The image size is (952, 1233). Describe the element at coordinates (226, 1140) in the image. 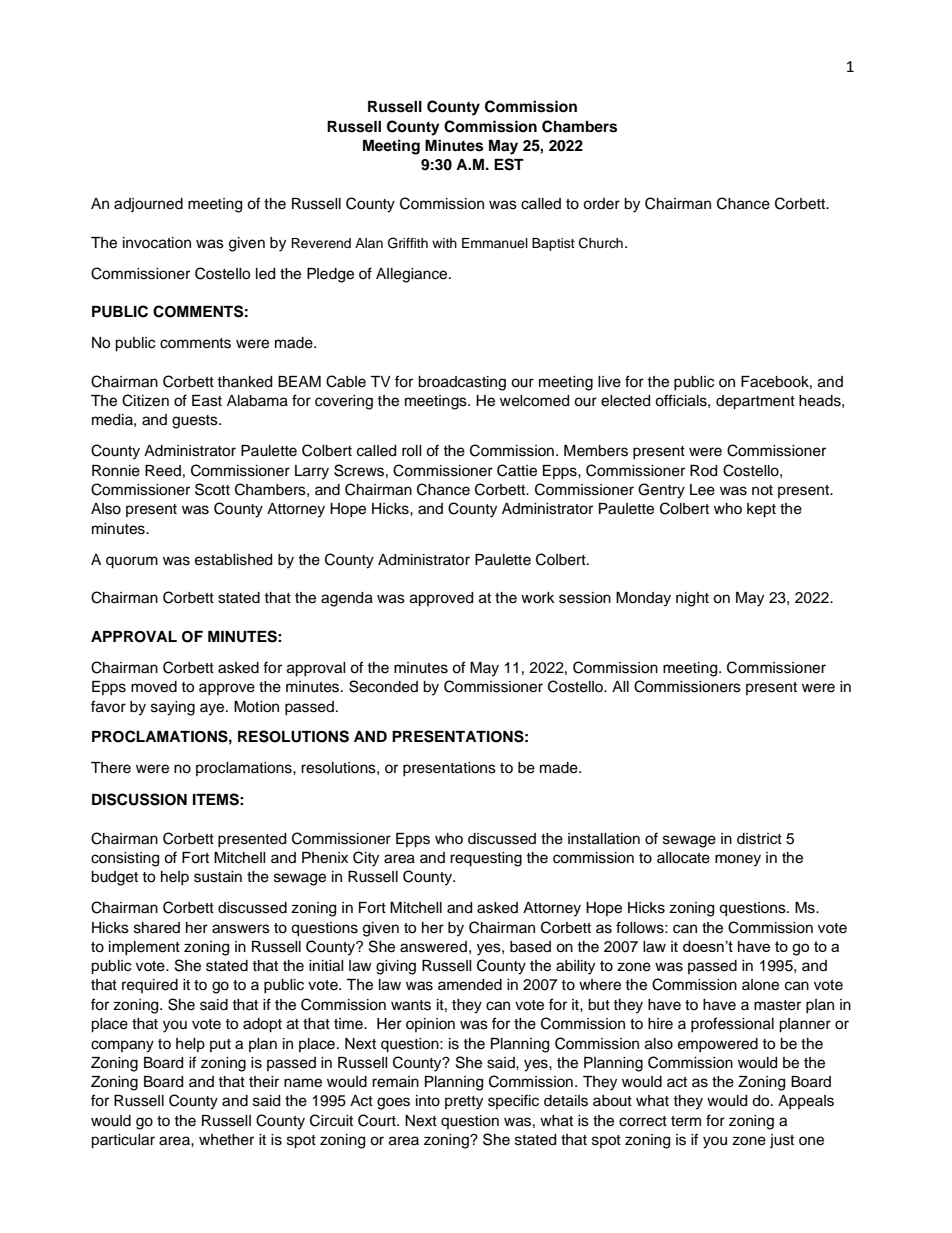

I see `whether` at that location.
